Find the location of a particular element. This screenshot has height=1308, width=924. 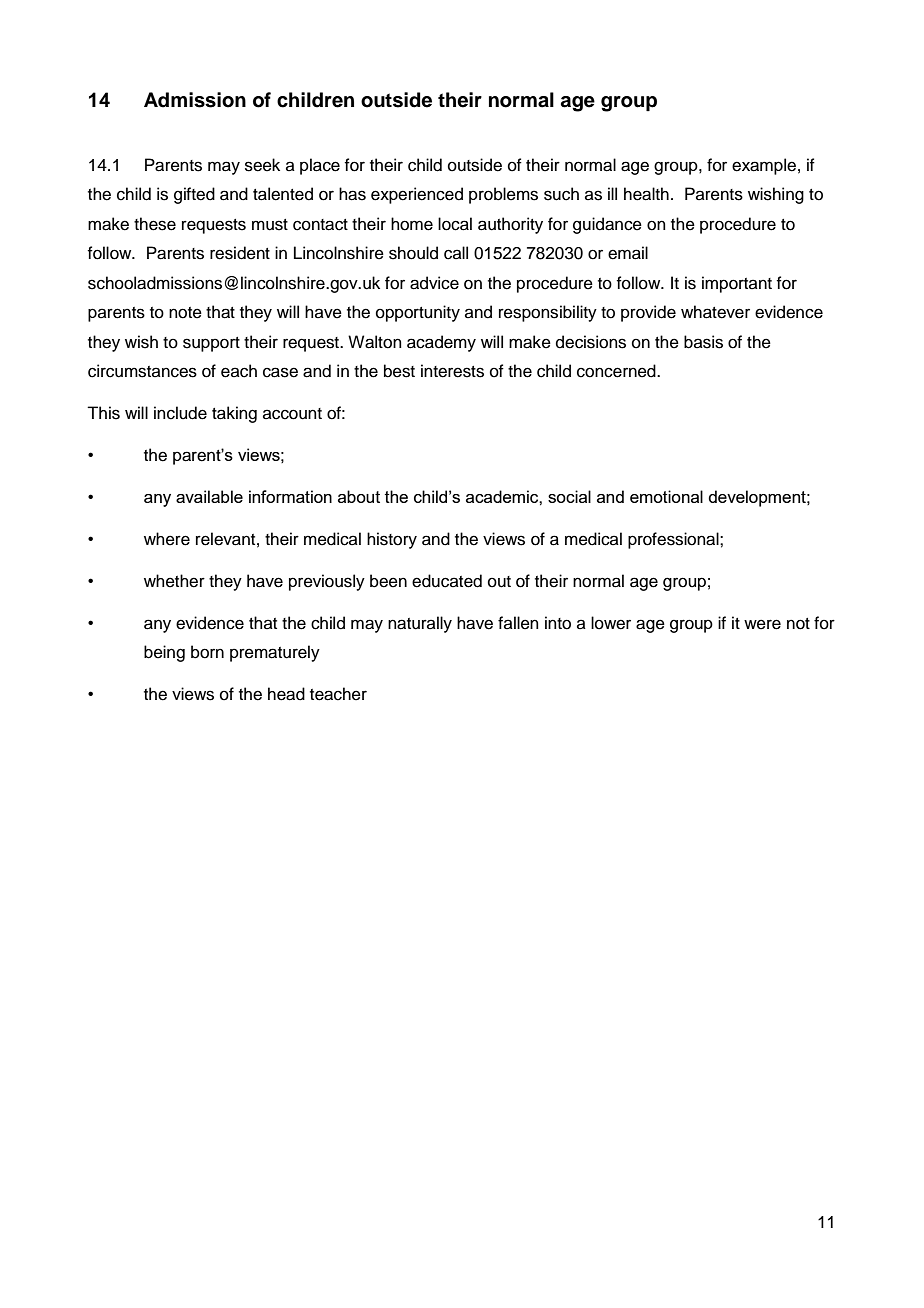

experienced is located at coordinates (417, 195).
